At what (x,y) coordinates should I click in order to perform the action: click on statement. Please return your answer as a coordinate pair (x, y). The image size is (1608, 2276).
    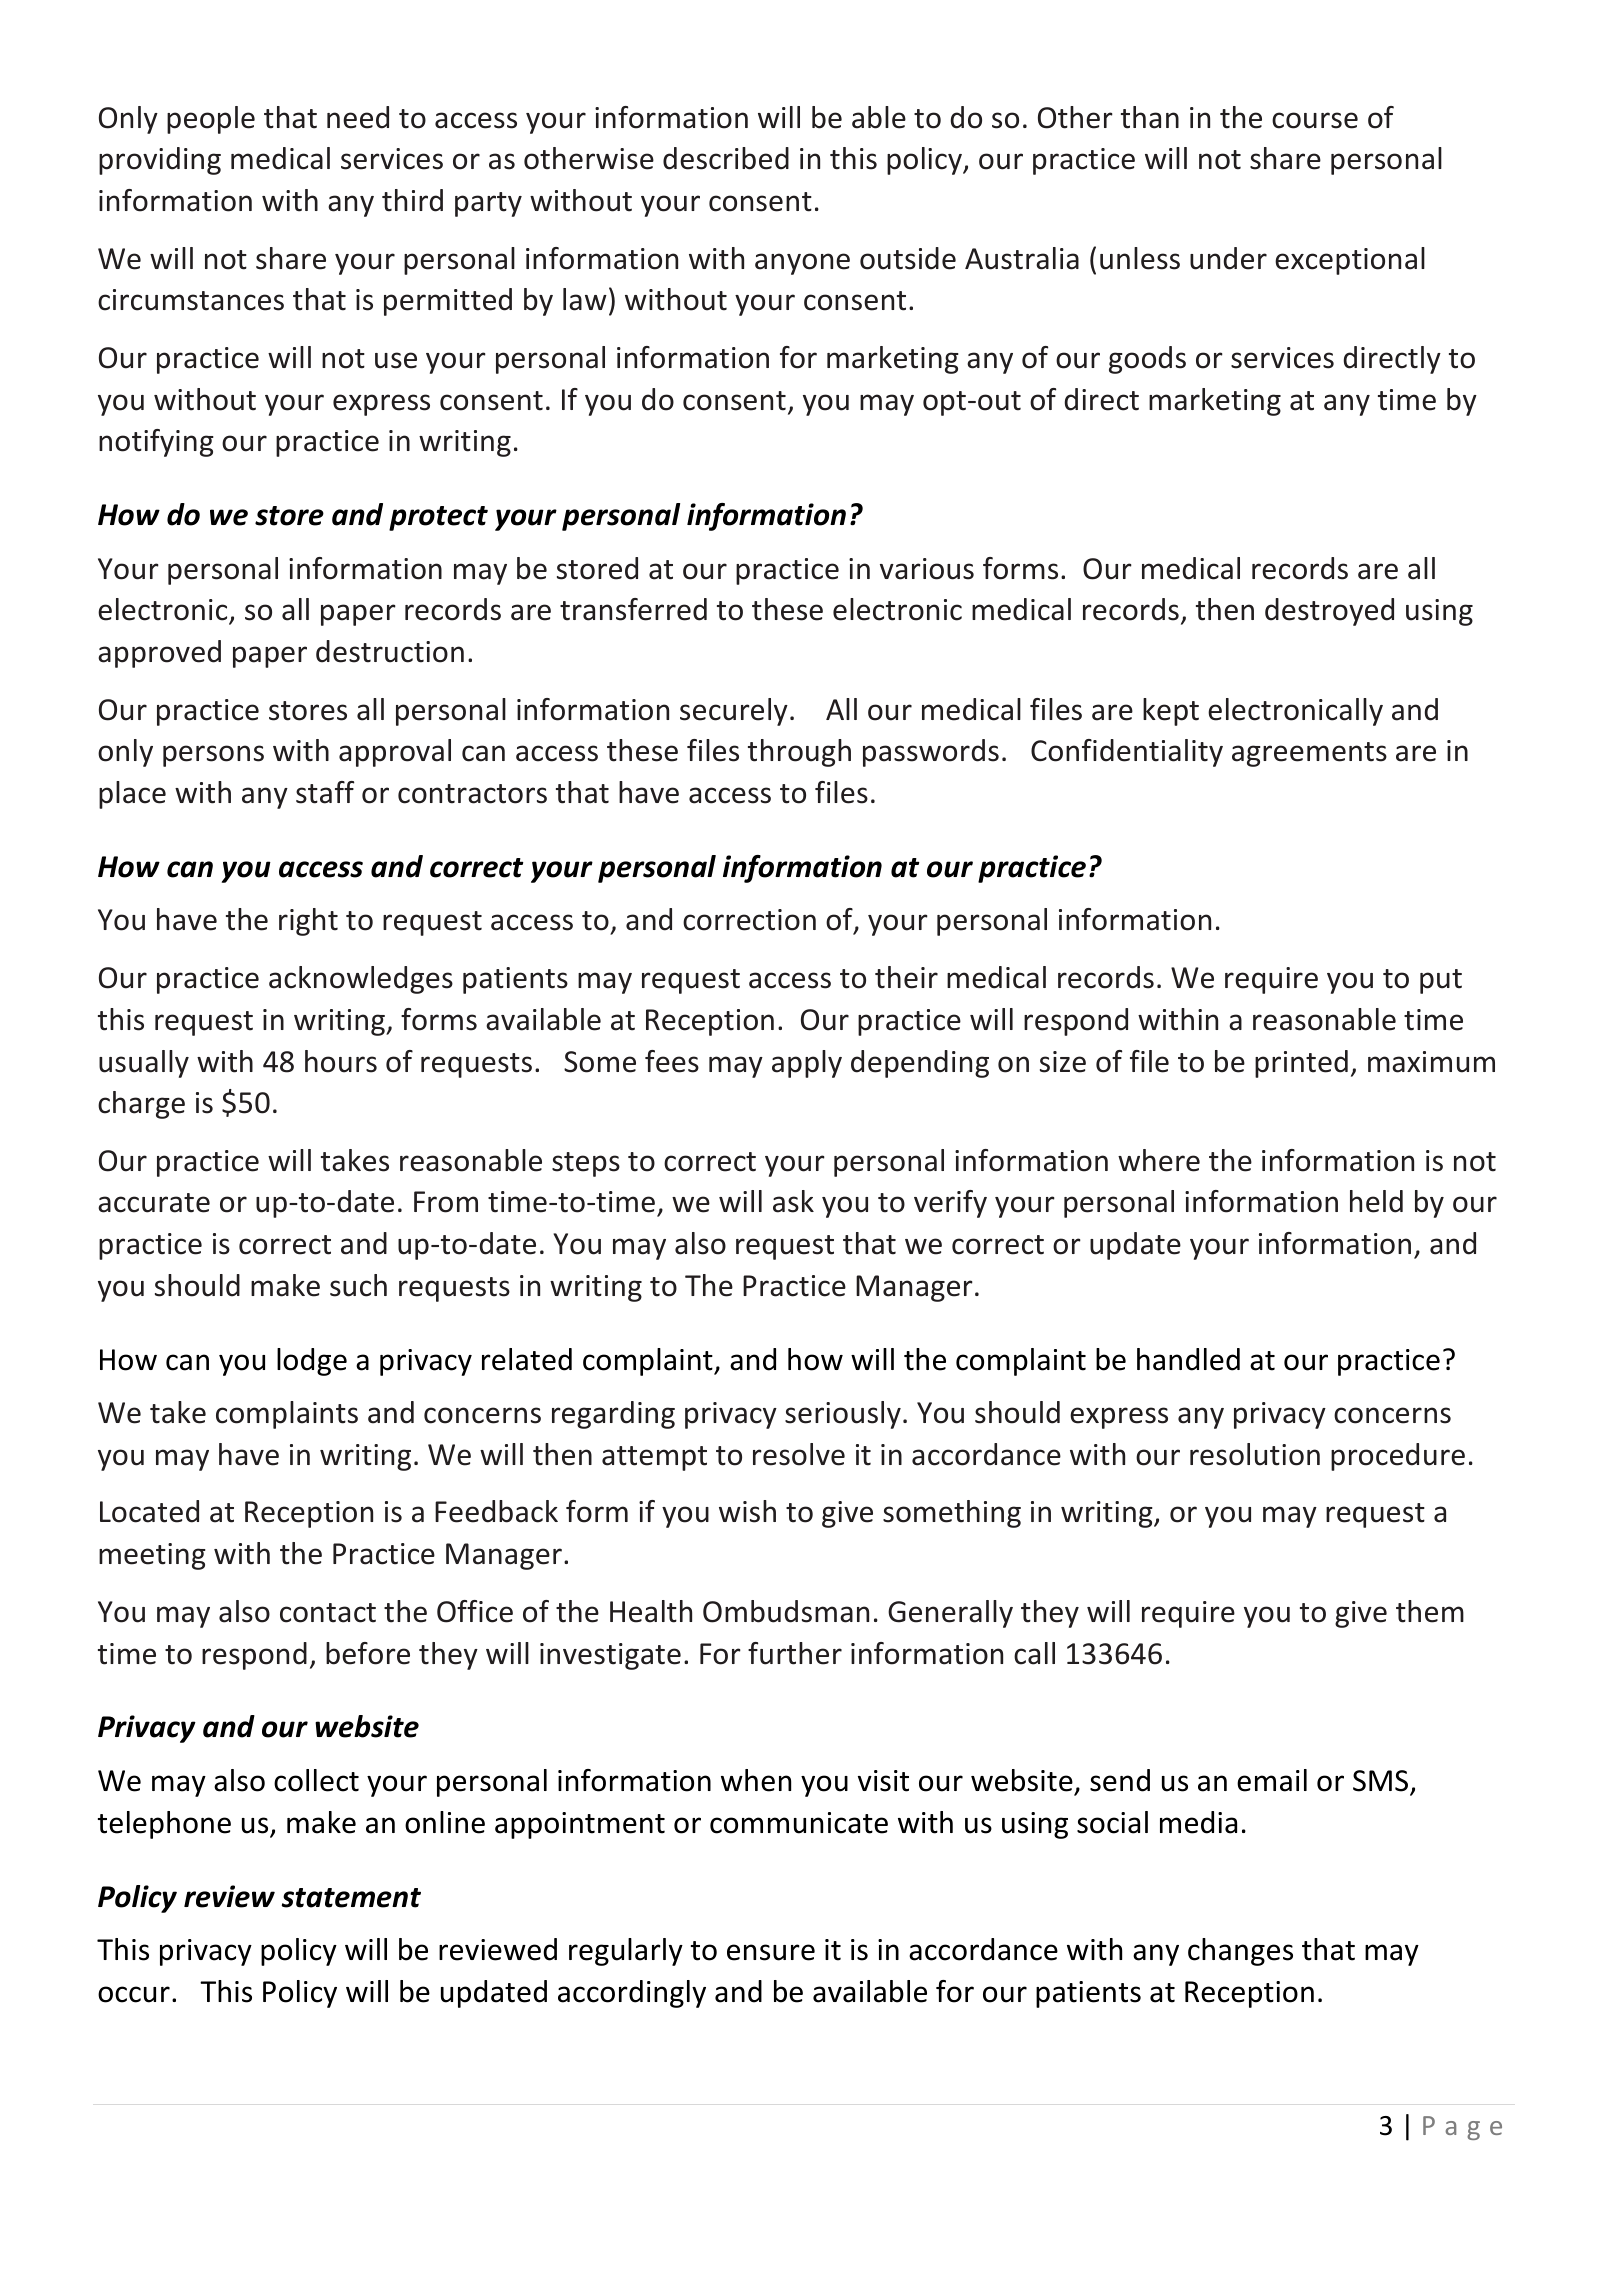
    Looking at the image, I should click on (351, 1898).
